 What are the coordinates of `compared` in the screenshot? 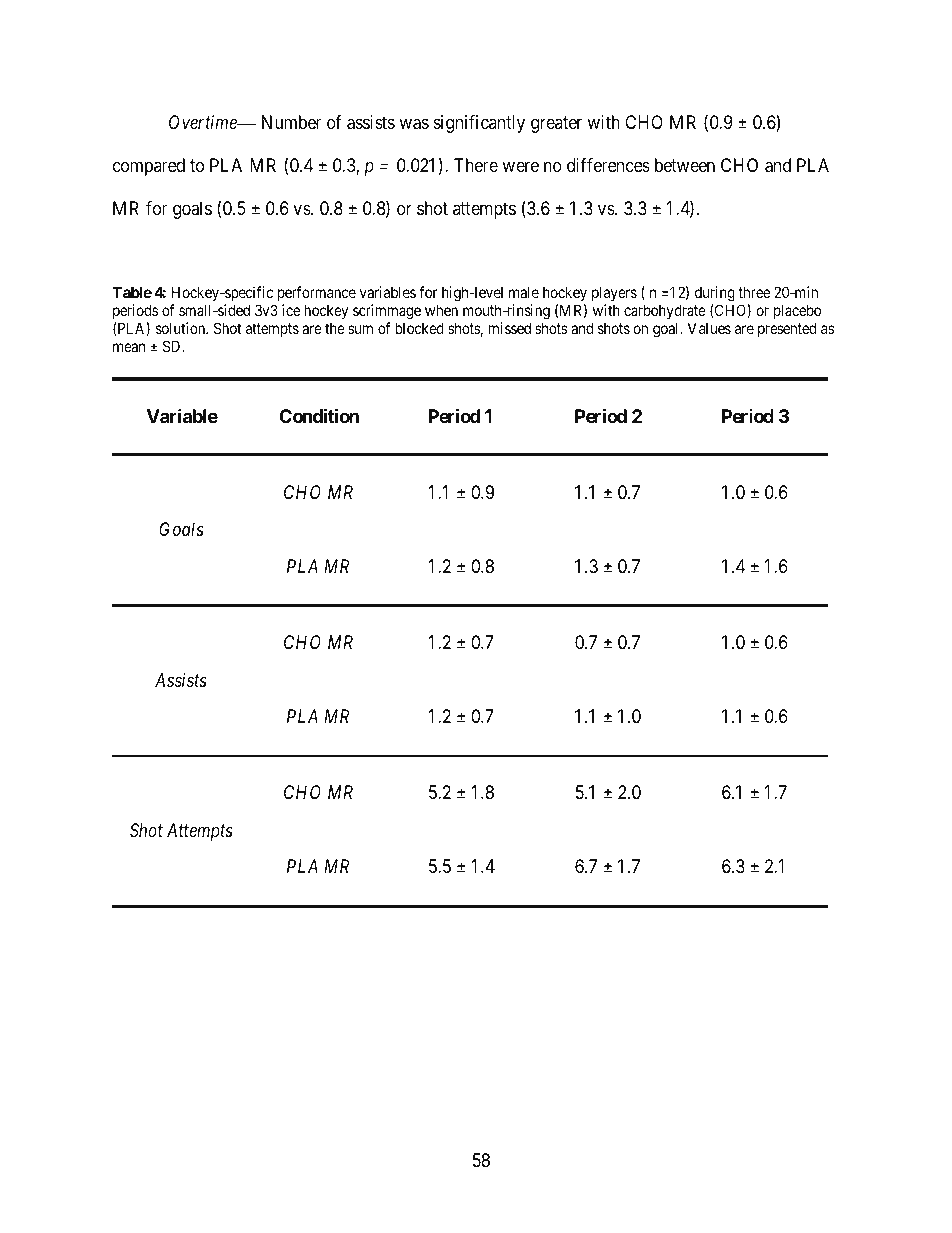 It's located at (149, 167).
